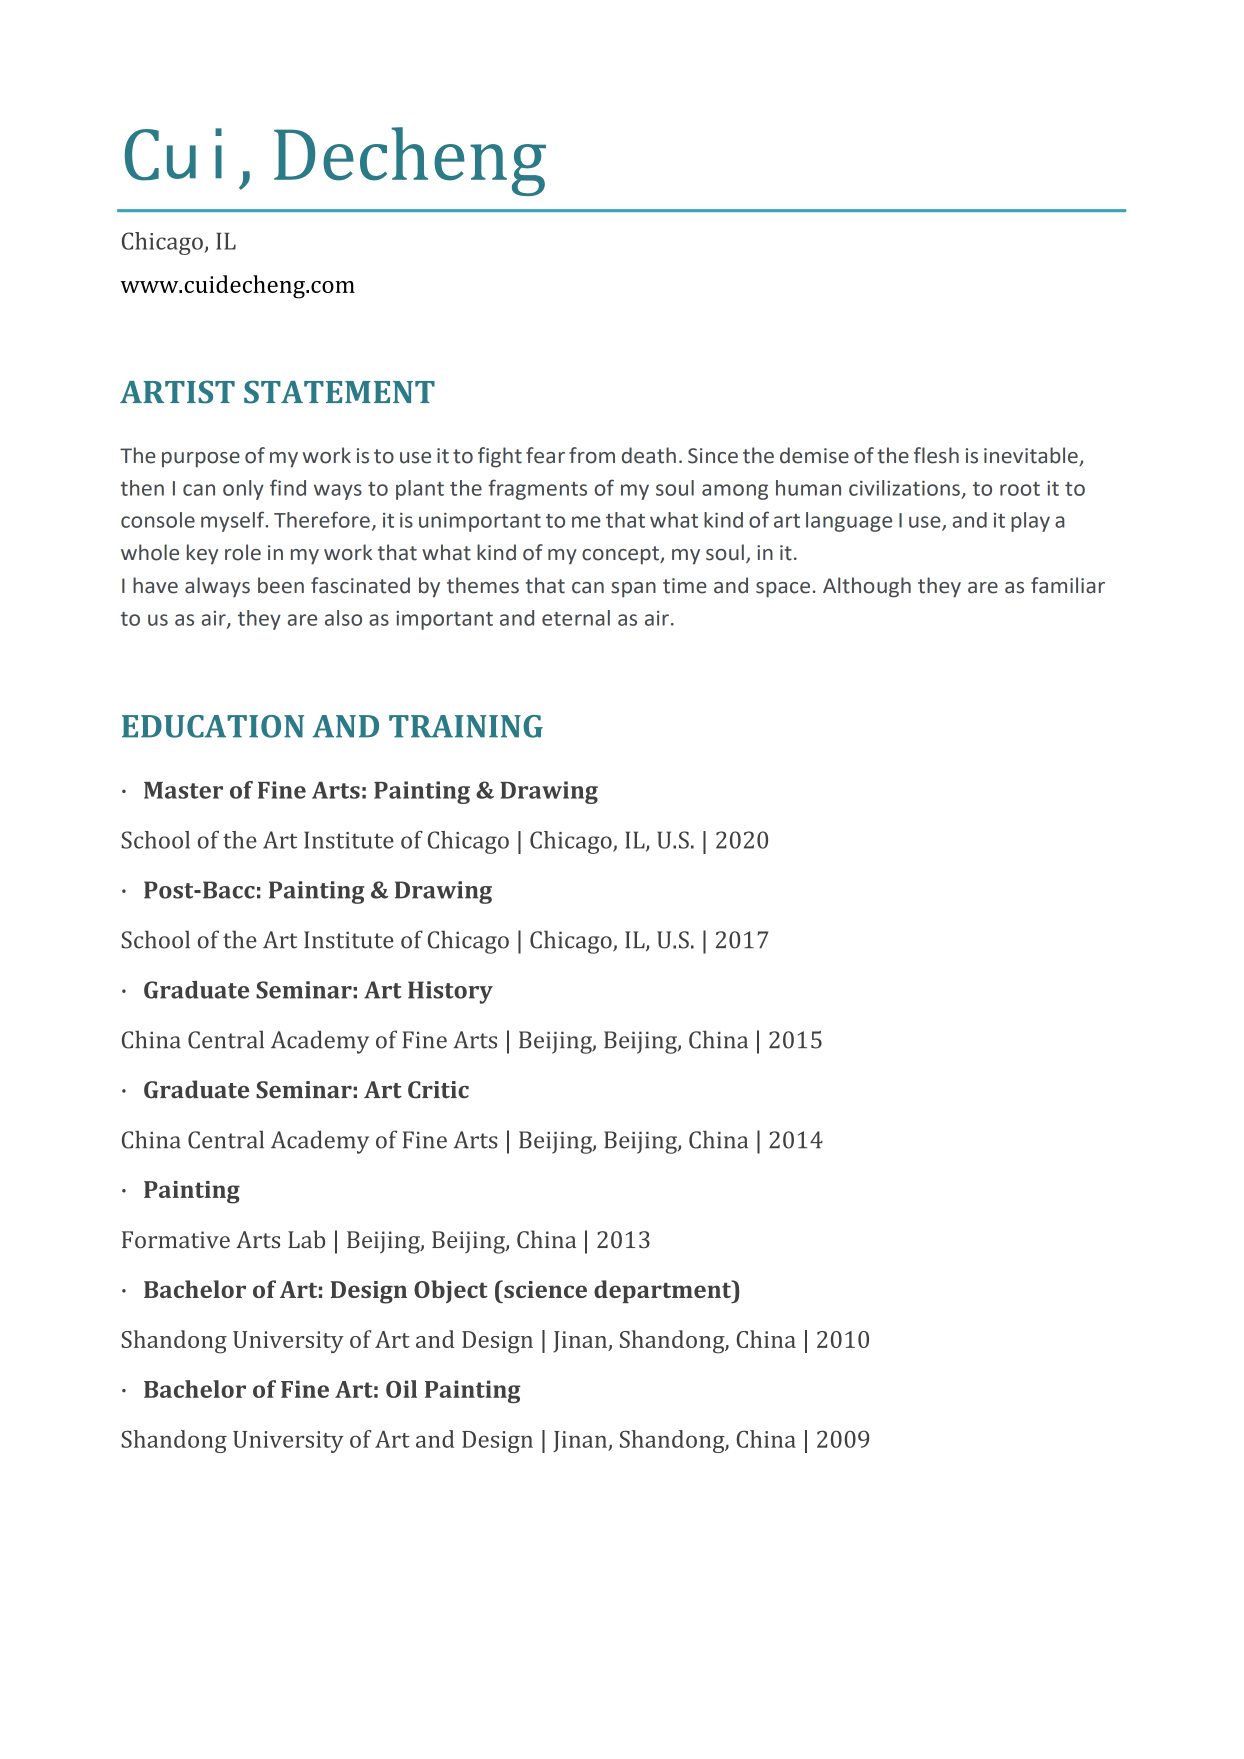 This screenshot has height=1759, width=1244. What do you see at coordinates (936, 455) in the screenshot?
I see `flesh` at bounding box center [936, 455].
